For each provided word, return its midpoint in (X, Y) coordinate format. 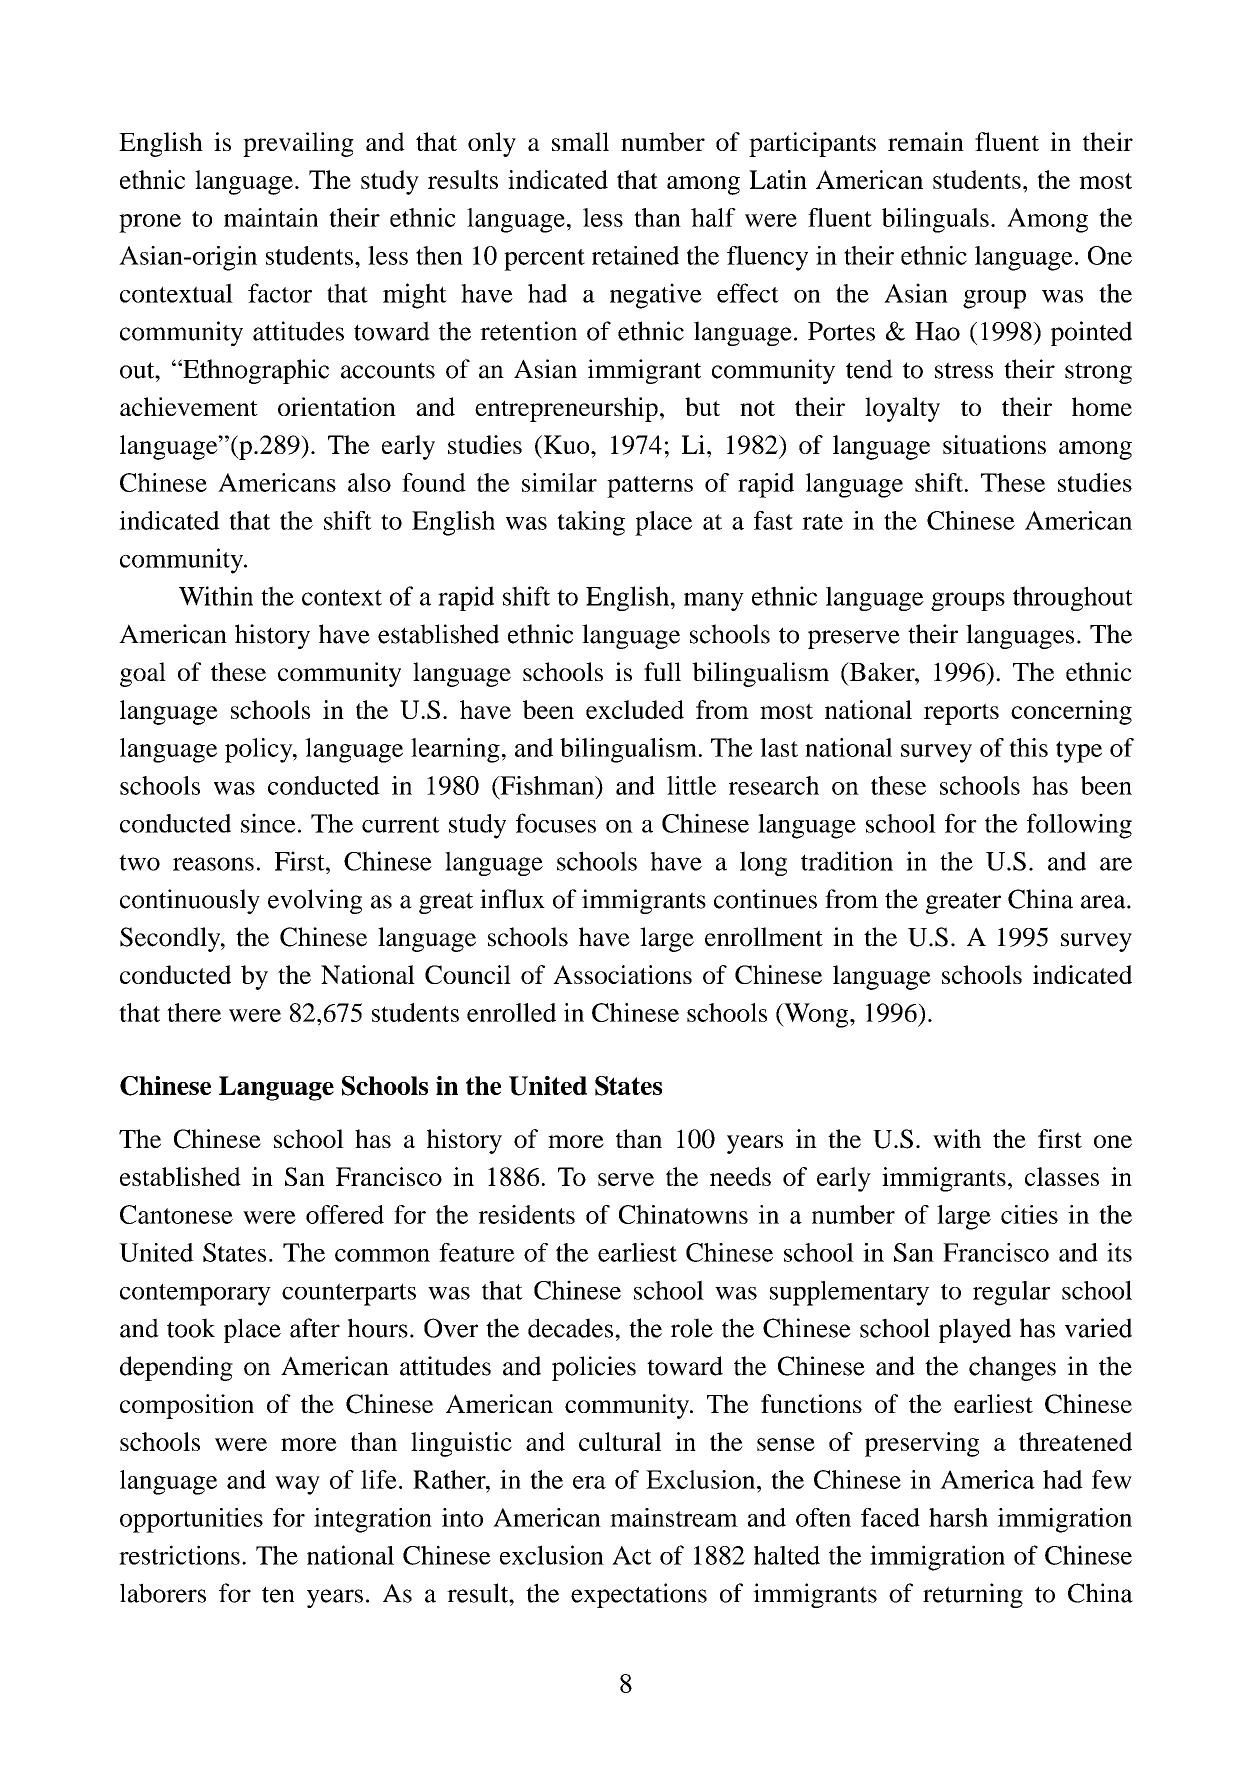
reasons (213, 864)
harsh (958, 1517)
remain (926, 141)
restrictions (179, 1555)
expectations (639, 1595)
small (580, 141)
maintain (271, 217)
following (1079, 826)
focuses (556, 823)
